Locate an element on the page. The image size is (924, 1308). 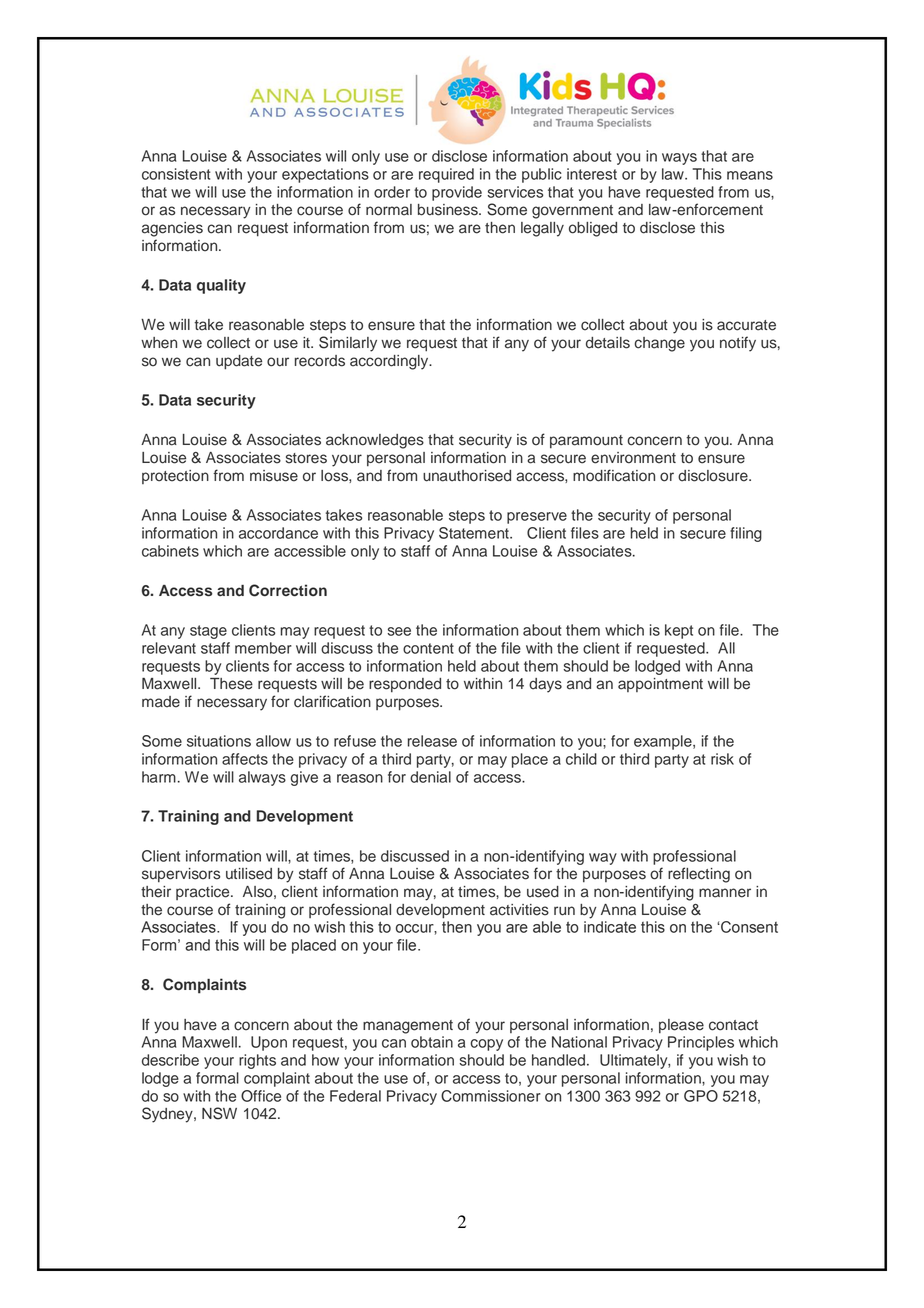
content is located at coordinates (428, 648).
